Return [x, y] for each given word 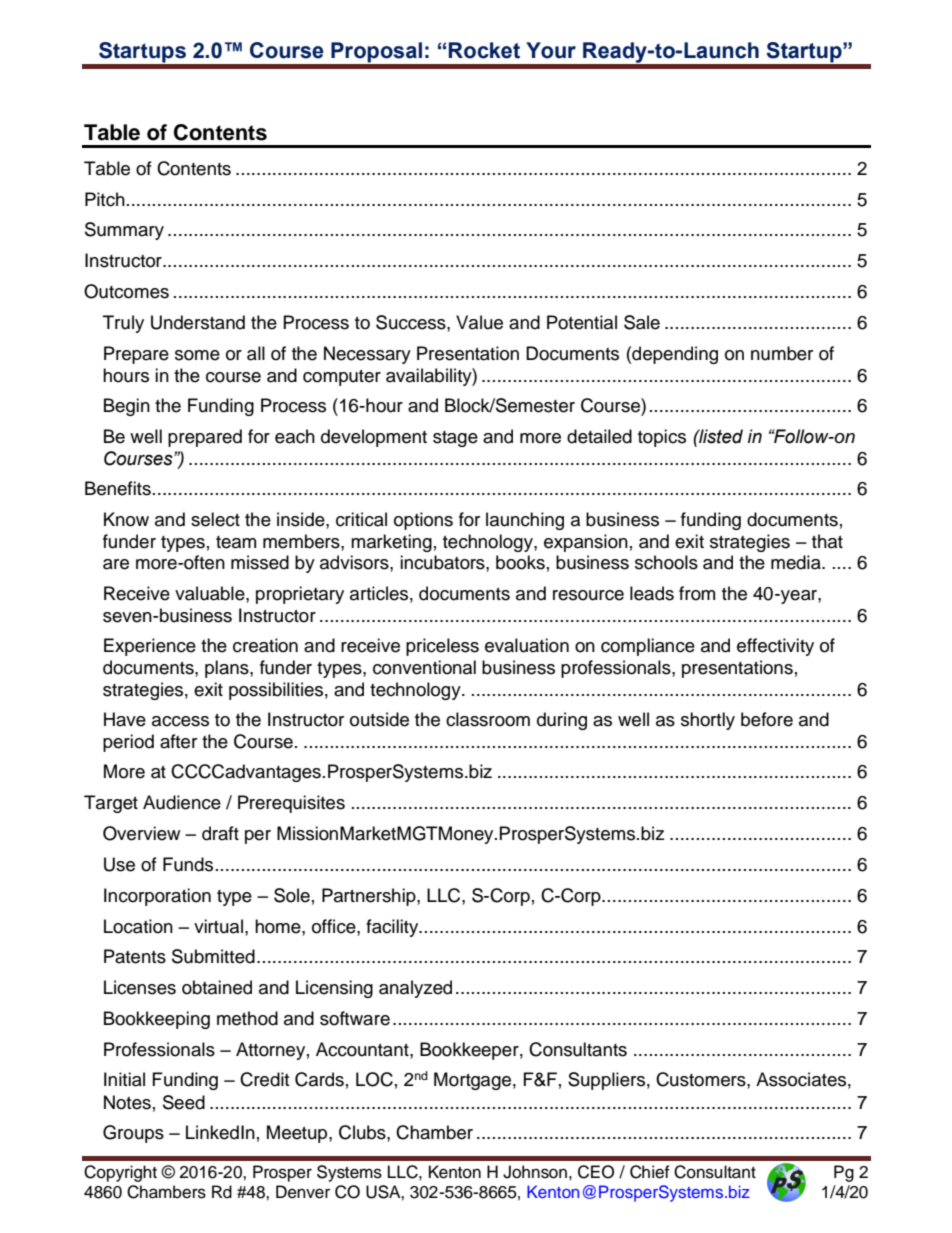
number [782, 353]
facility [393, 928]
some [197, 355]
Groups [133, 1134]
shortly [708, 721]
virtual [218, 926]
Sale [642, 322]
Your [551, 50]
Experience [150, 647]
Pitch [105, 199]
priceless [442, 647]
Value [479, 322]
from [697, 593]
